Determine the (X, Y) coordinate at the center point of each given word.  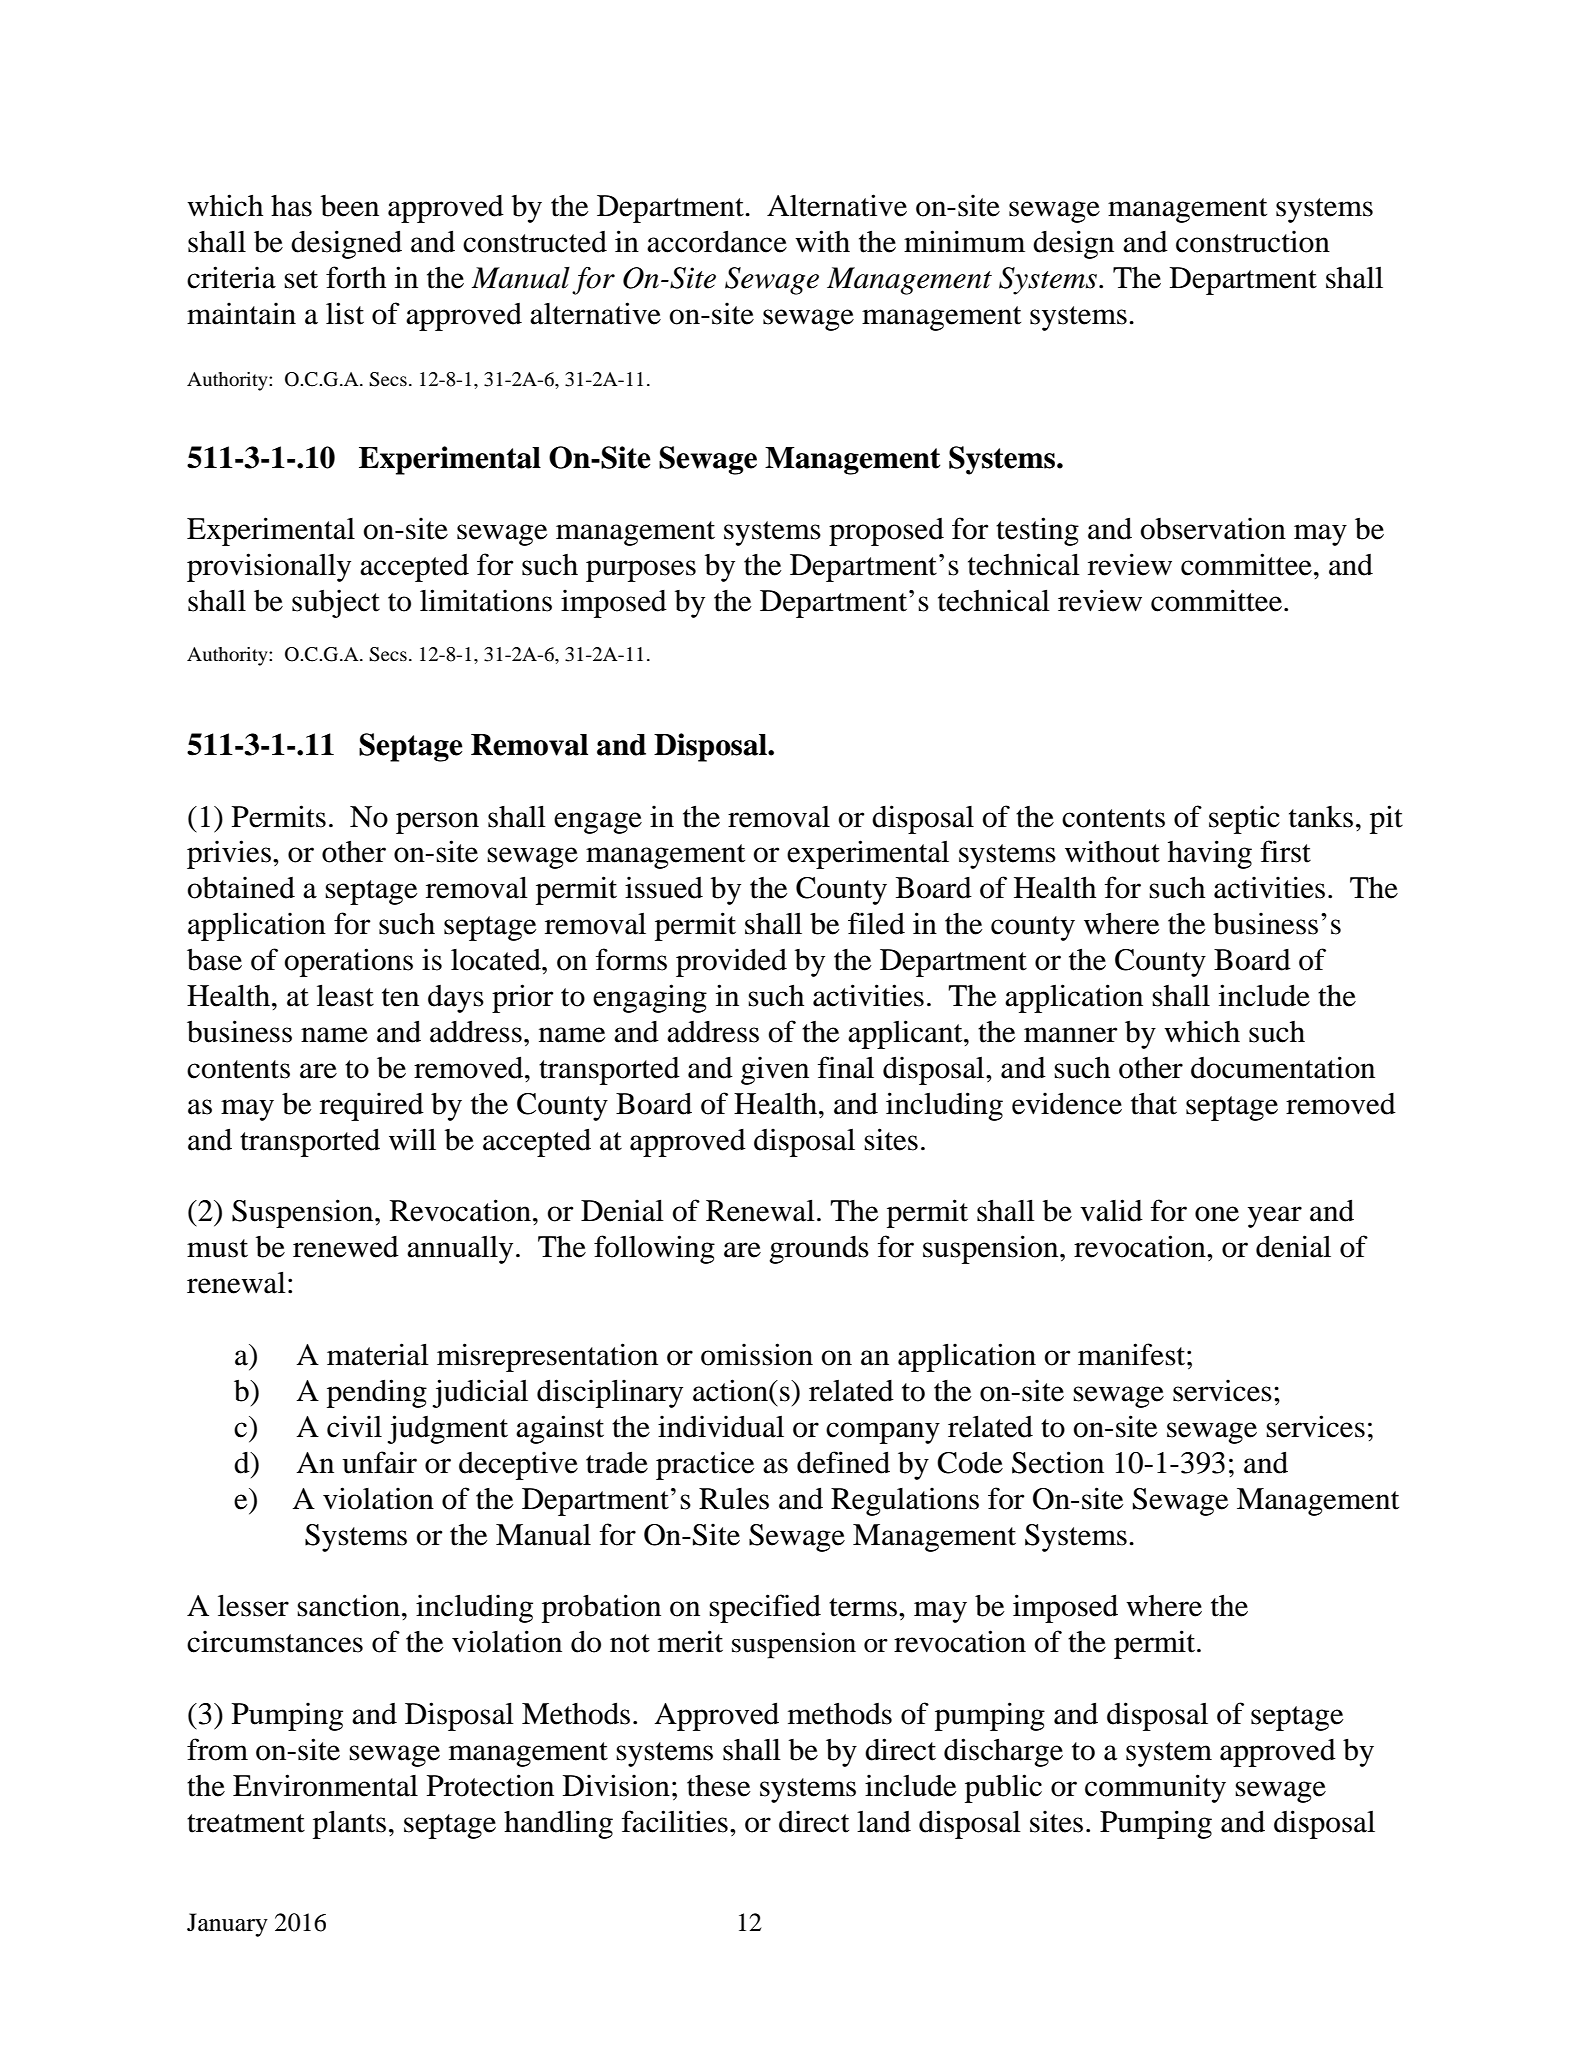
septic (1244, 819)
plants (349, 1825)
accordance (717, 242)
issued (664, 887)
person (437, 823)
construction (1253, 241)
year (1275, 1217)
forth (356, 277)
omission (757, 1354)
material (378, 1354)
